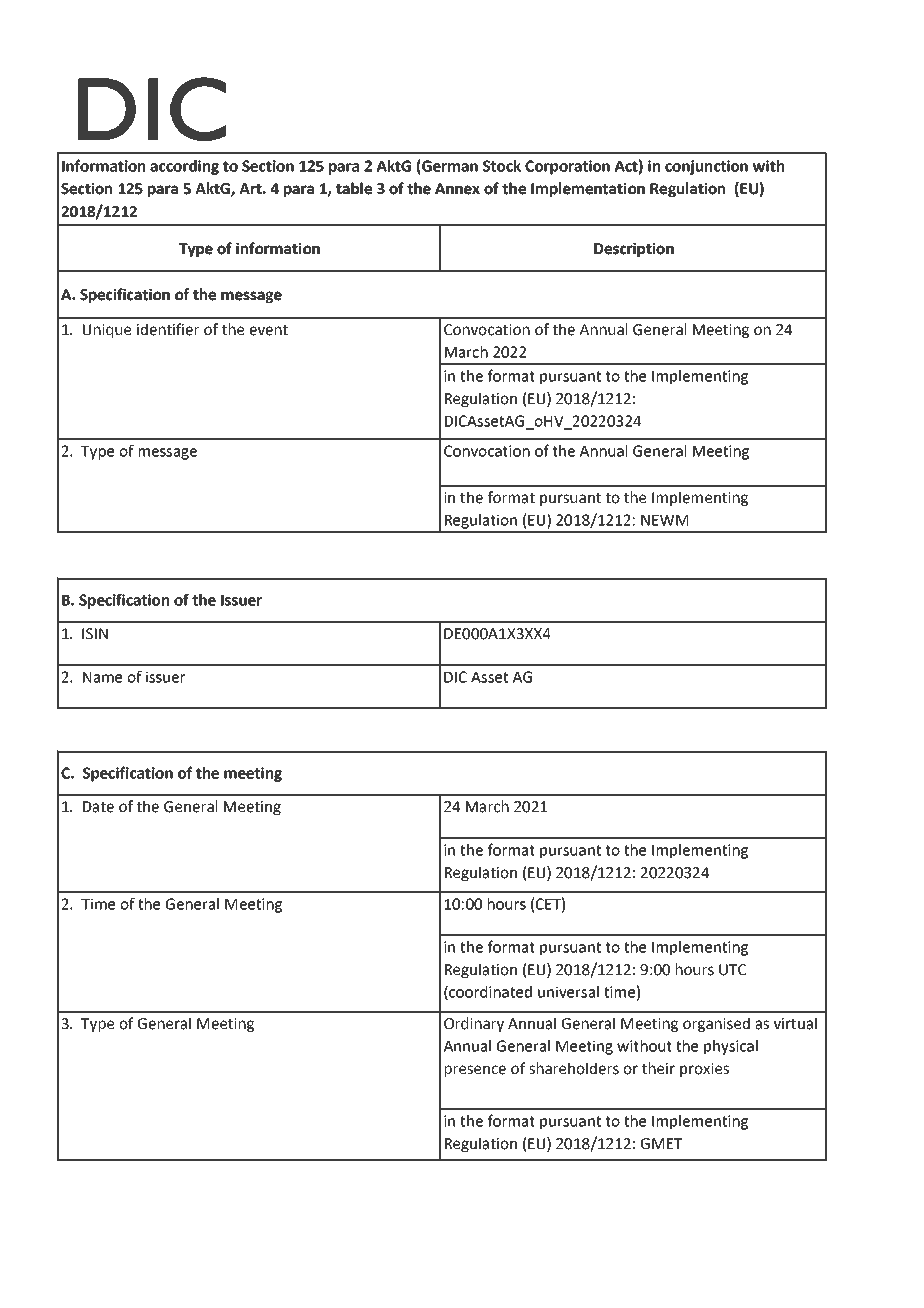 The width and height of the screenshot is (924, 1308). Describe the element at coordinates (732, 970) in the screenshot. I see `UTC` at that location.
